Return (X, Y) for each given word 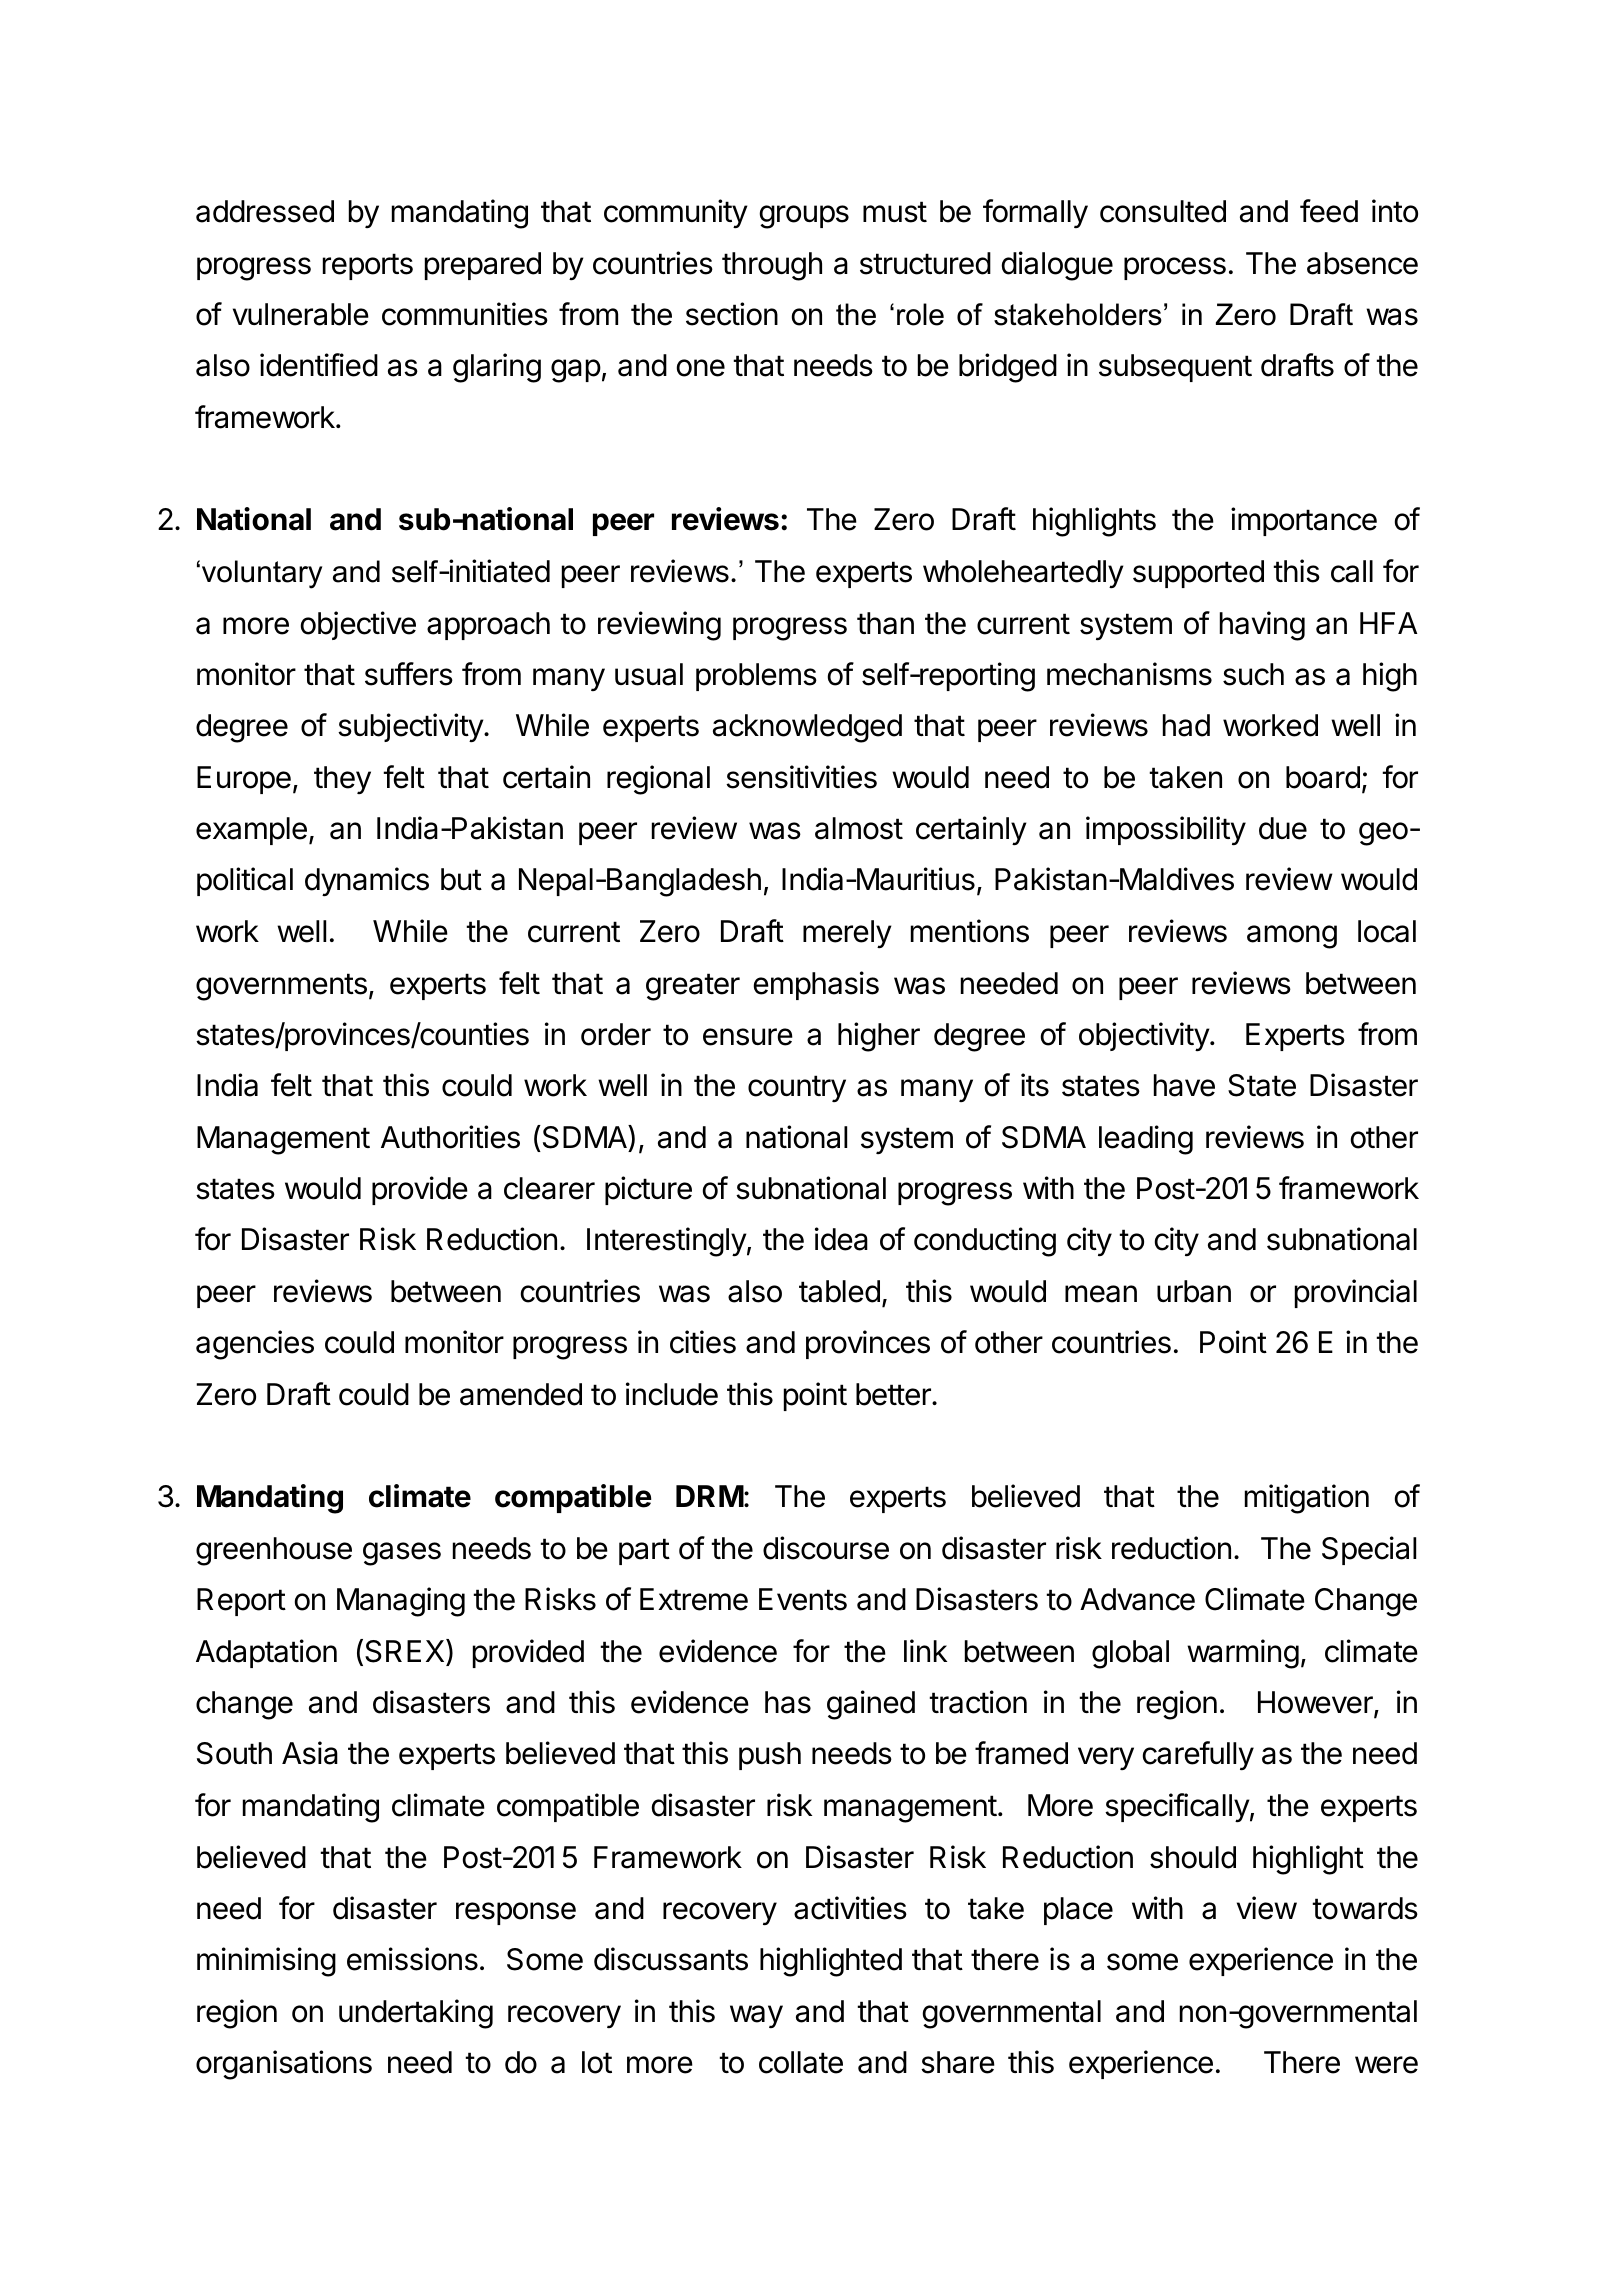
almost (859, 828)
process (1175, 268)
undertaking (416, 2014)
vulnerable (301, 314)
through (772, 266)
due (1283, 828)
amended (521, 1394)
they (342, 780)
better (894, 1394)
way (756, 2016)
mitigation (1307, 1499)
